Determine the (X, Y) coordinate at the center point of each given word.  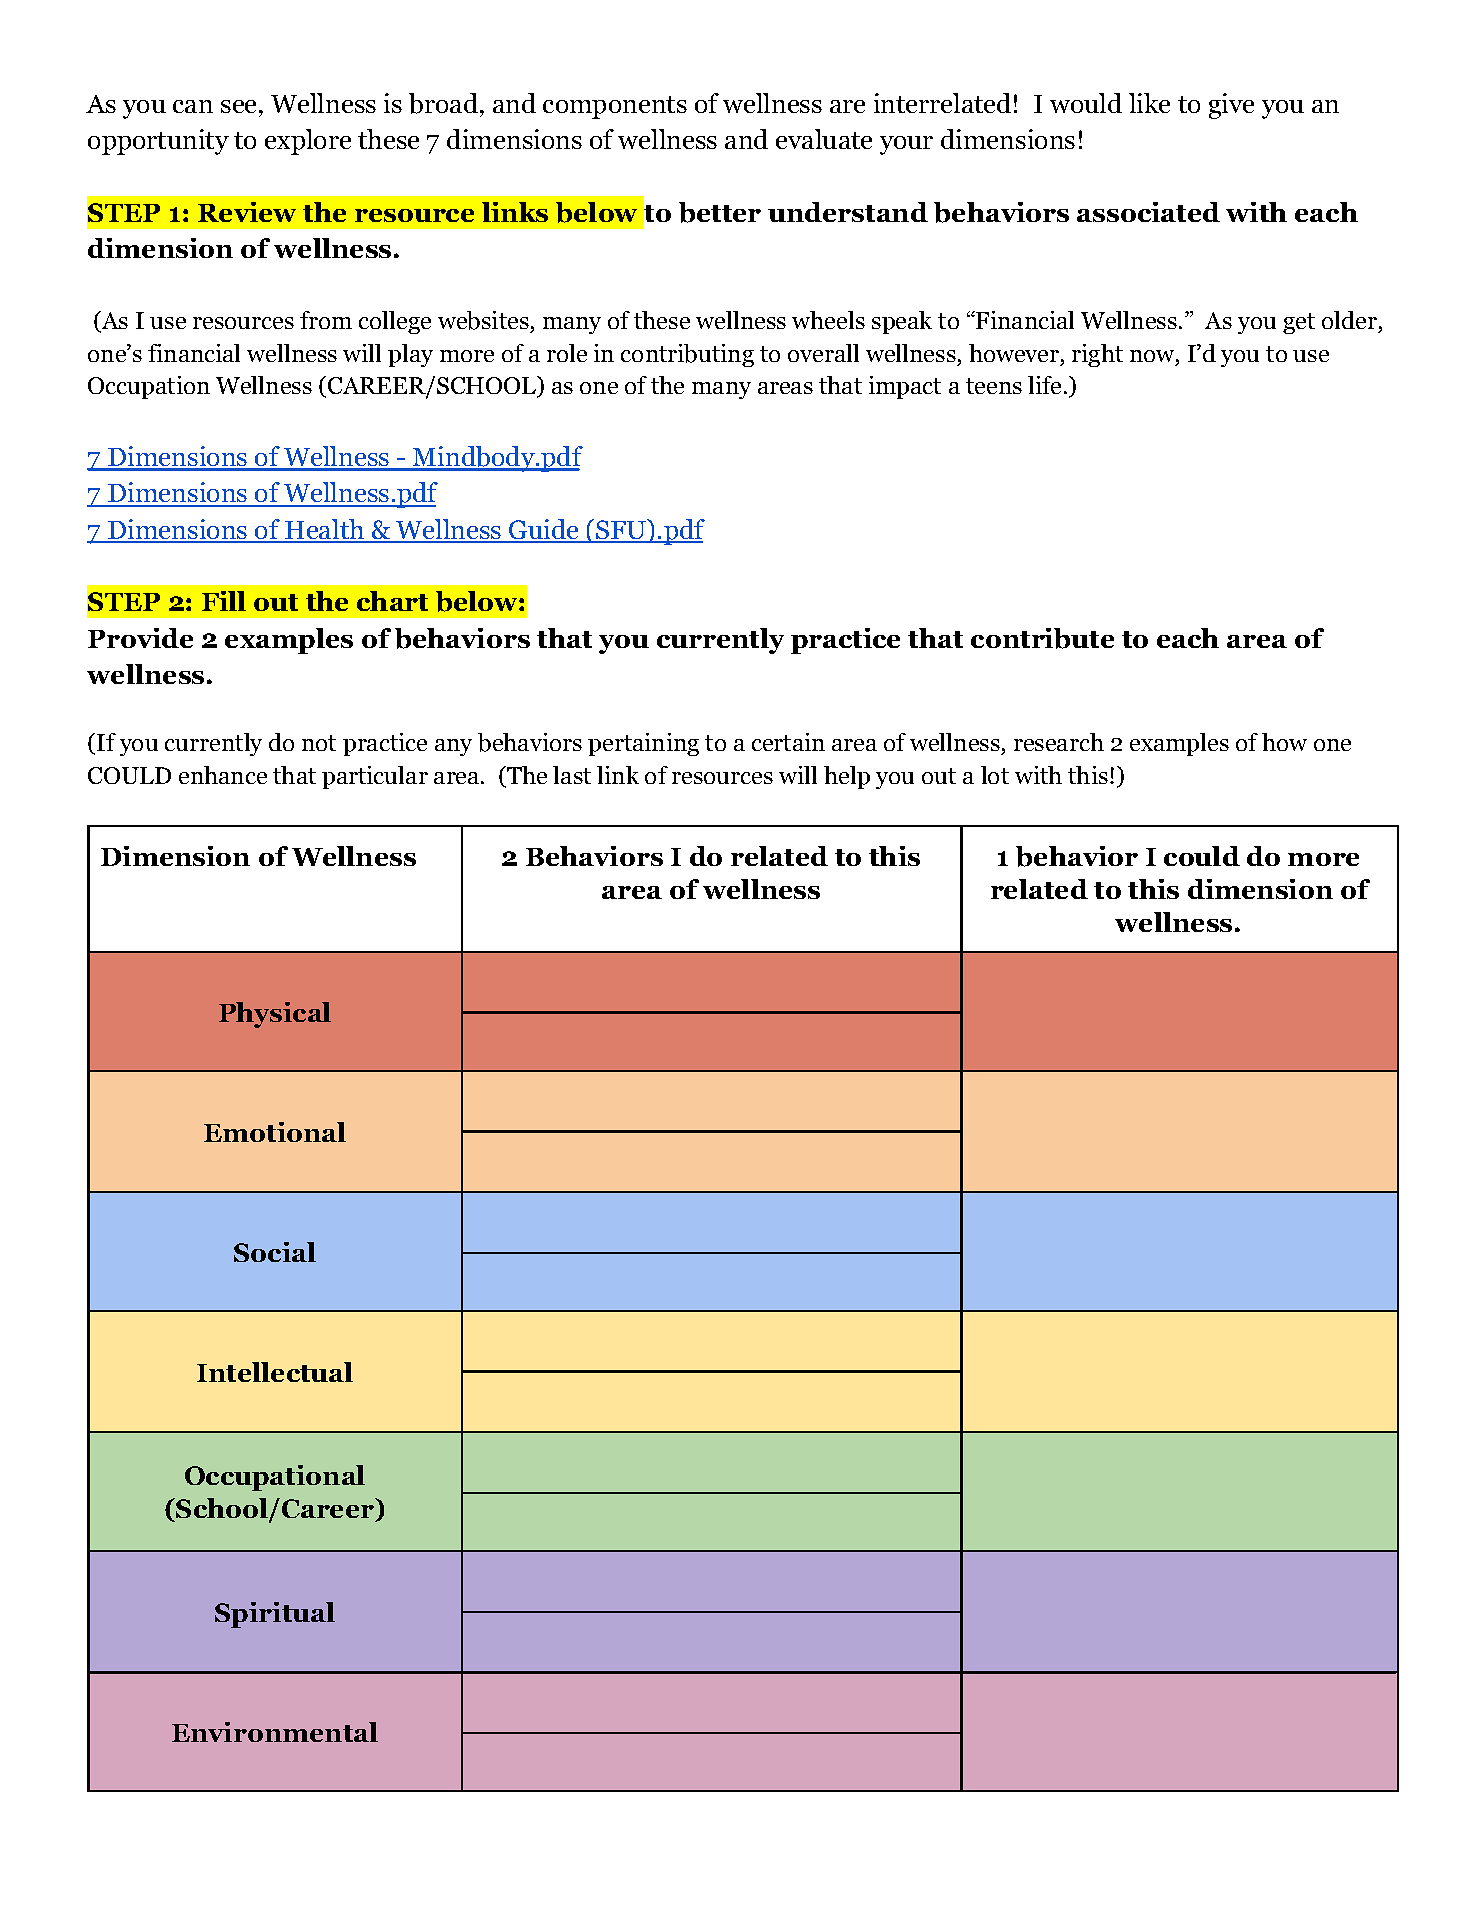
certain (788, 742)
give (1231, 106)
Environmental (275, 1732)
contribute (1042, 638)
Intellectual (275, 1372)
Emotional (275, 1132)
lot (995, 775)
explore (308, 142)
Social (275, 1252)
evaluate (824, 139)
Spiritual (275, 1615)
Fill (224, 601)
